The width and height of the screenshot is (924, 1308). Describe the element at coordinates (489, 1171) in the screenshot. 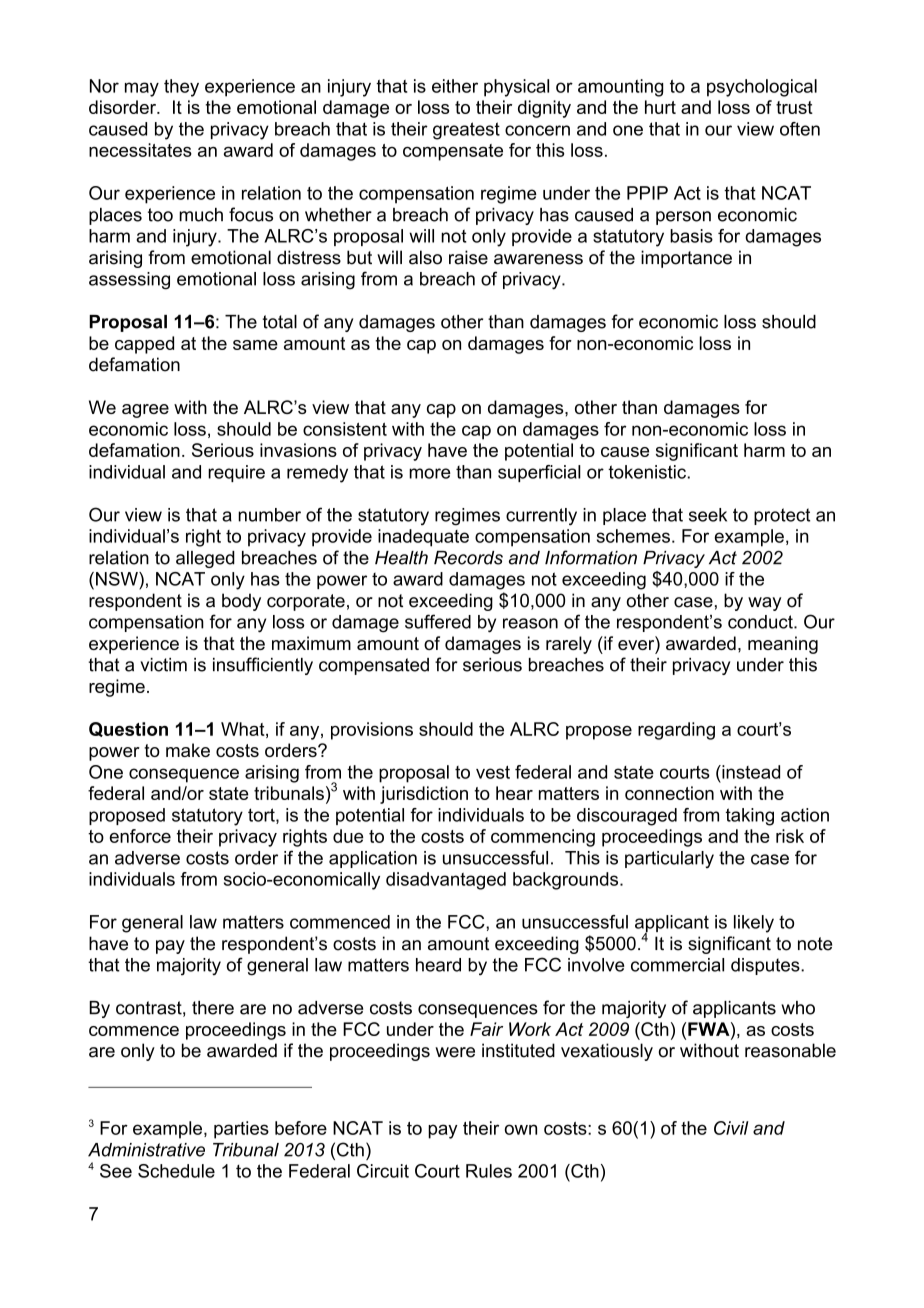

I see `Rules` at that location.
